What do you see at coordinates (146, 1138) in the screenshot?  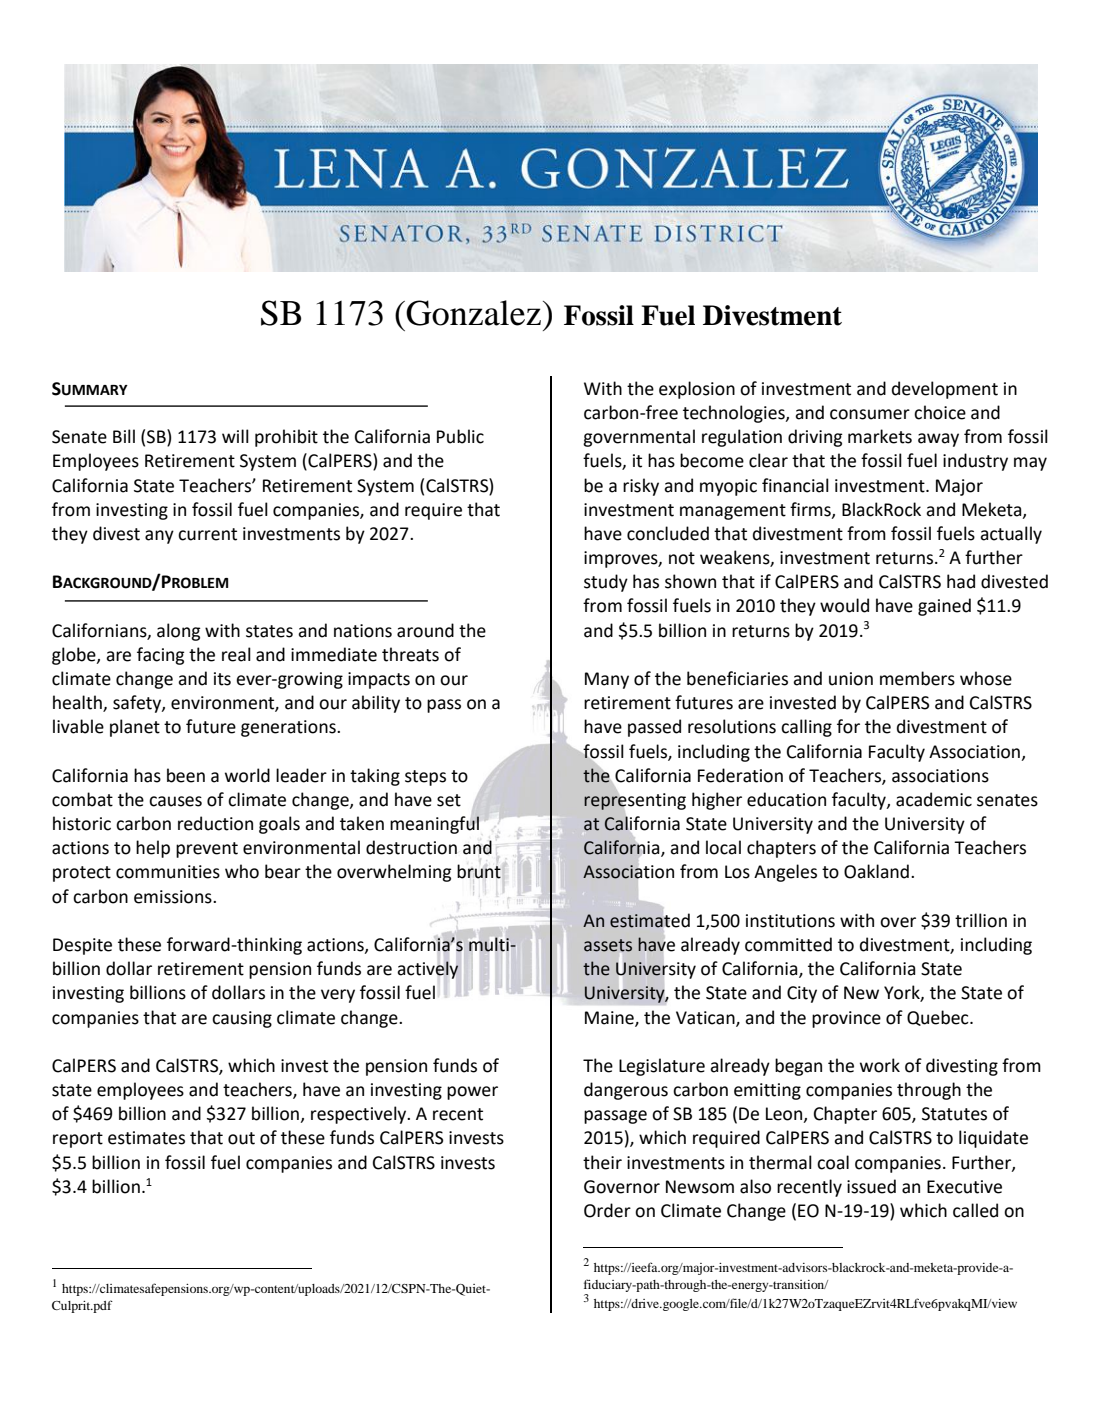 I see `estimates` at bounding box center [146, 1138].
